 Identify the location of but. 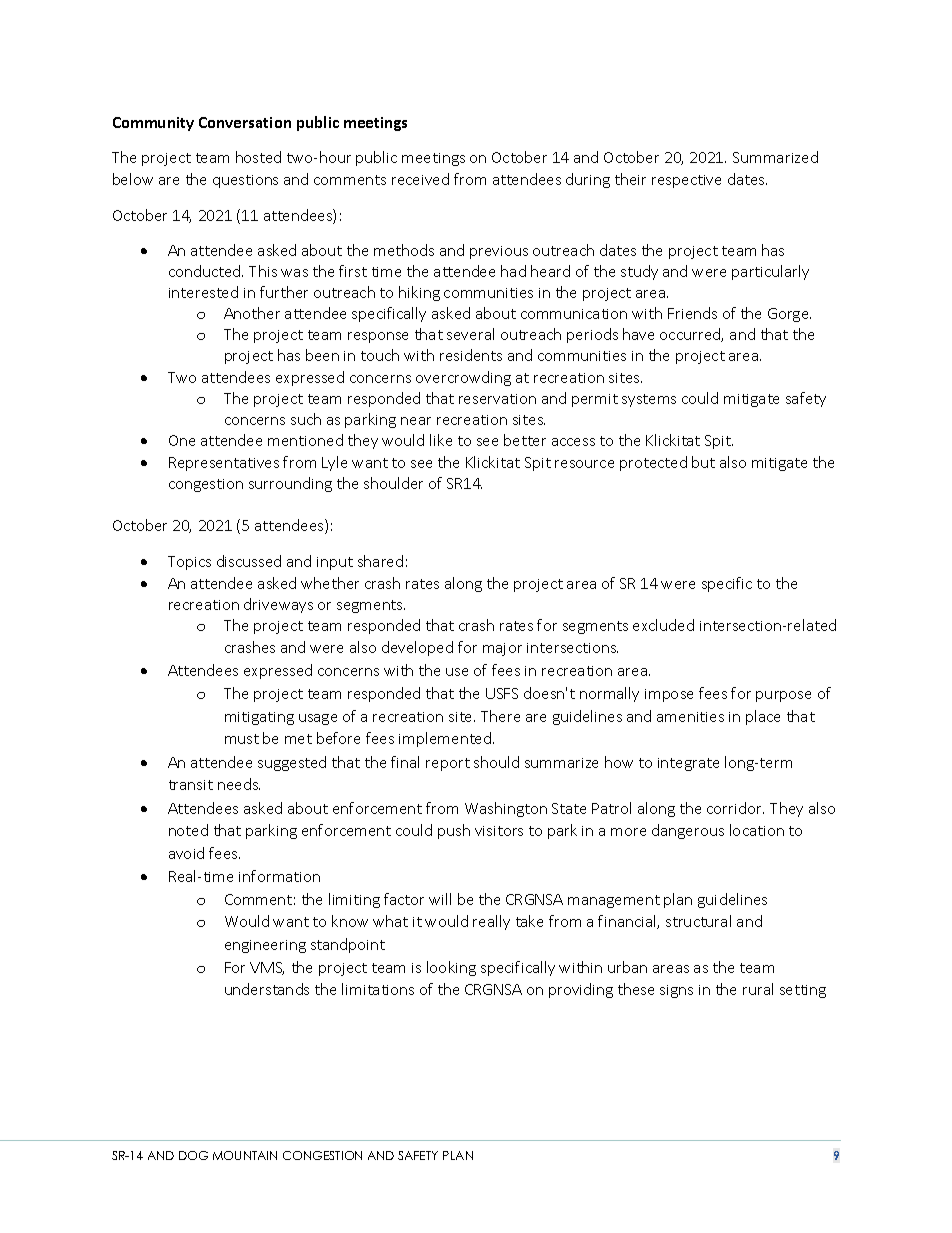
(703, 462).
